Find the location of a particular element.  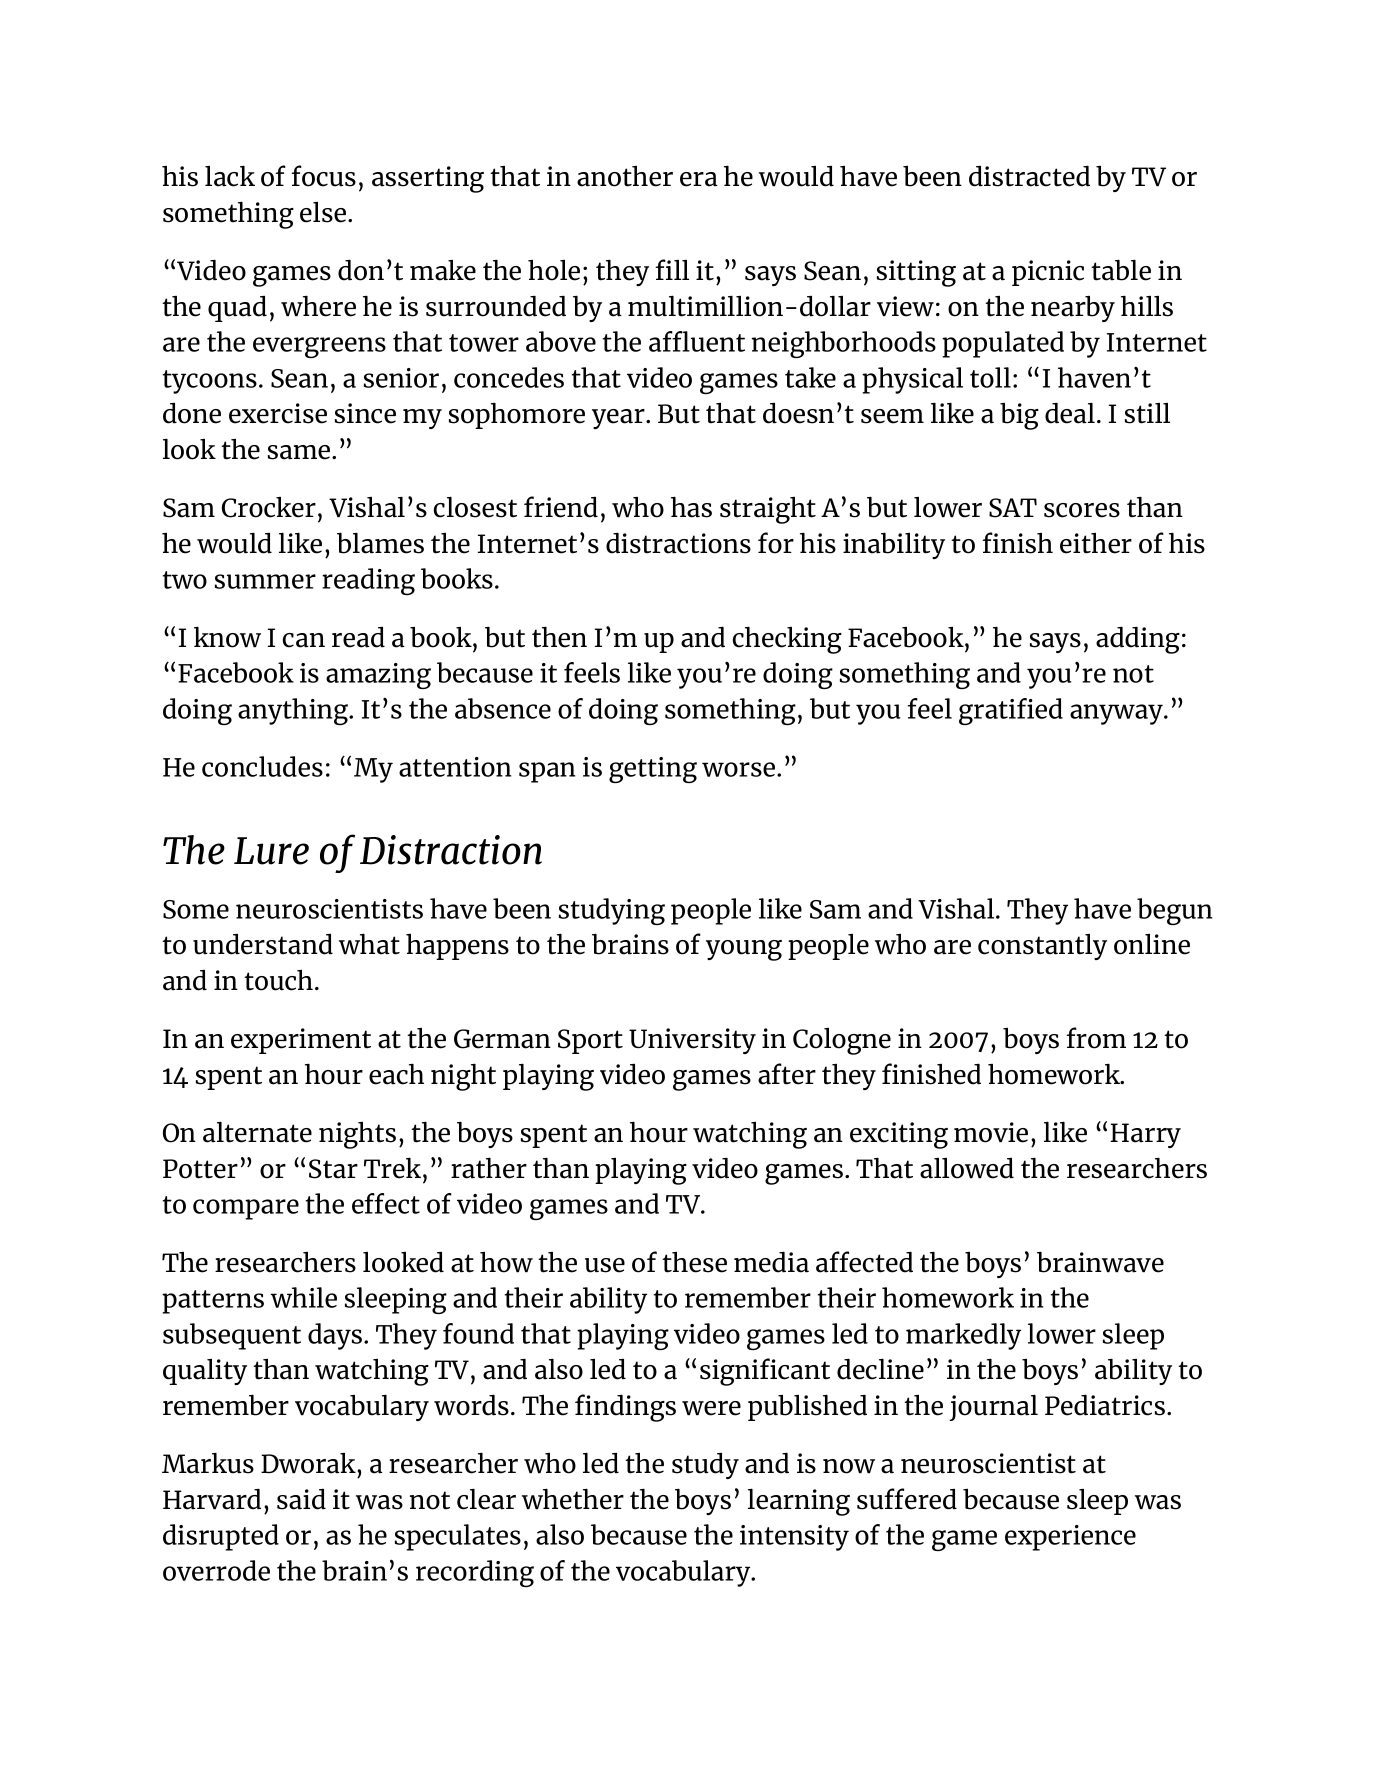

summer is located at coordinates (265, 581).
